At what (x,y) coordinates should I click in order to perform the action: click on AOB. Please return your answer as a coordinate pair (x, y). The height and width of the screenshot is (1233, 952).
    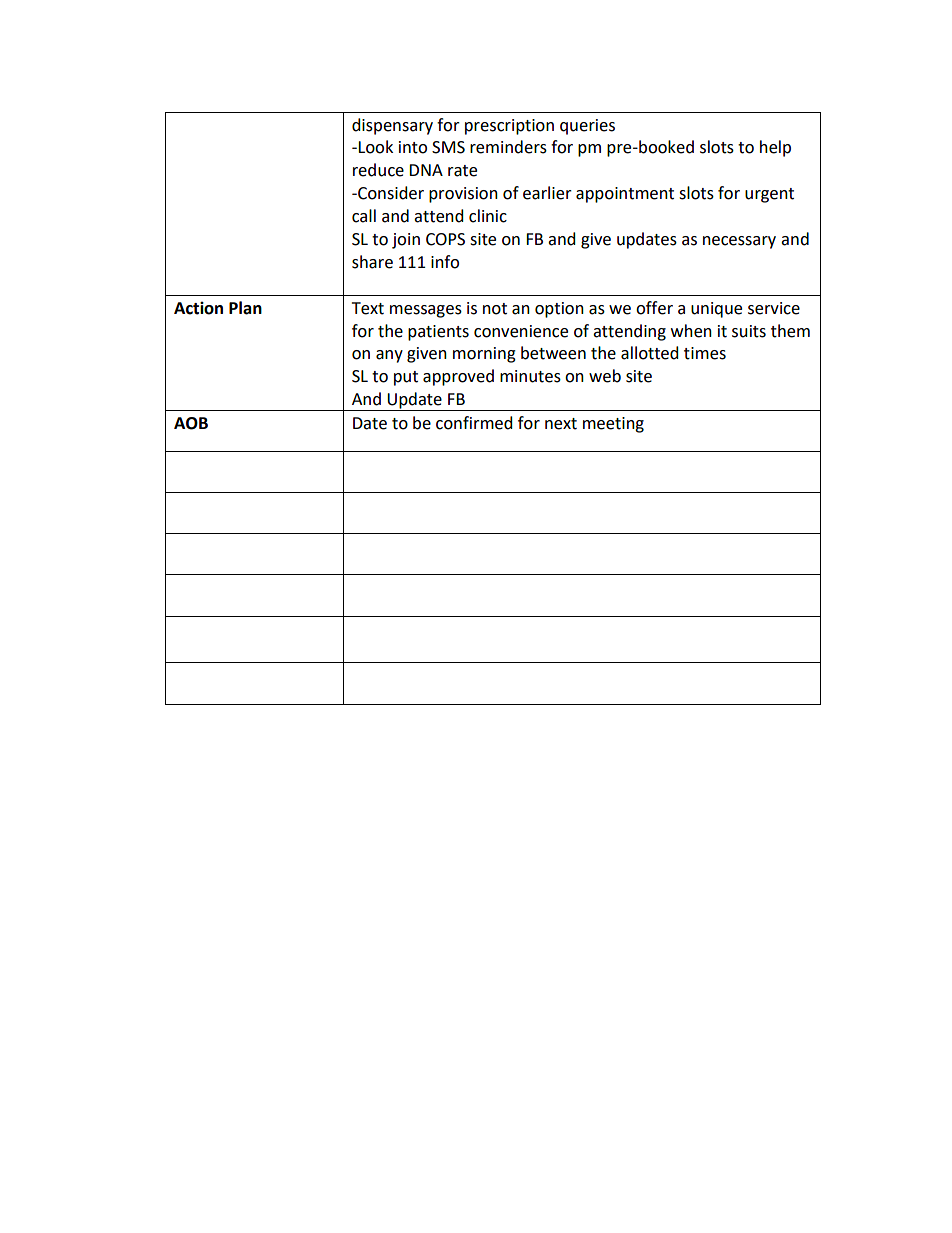
    Looking at the image, I should click on (191, 423).
